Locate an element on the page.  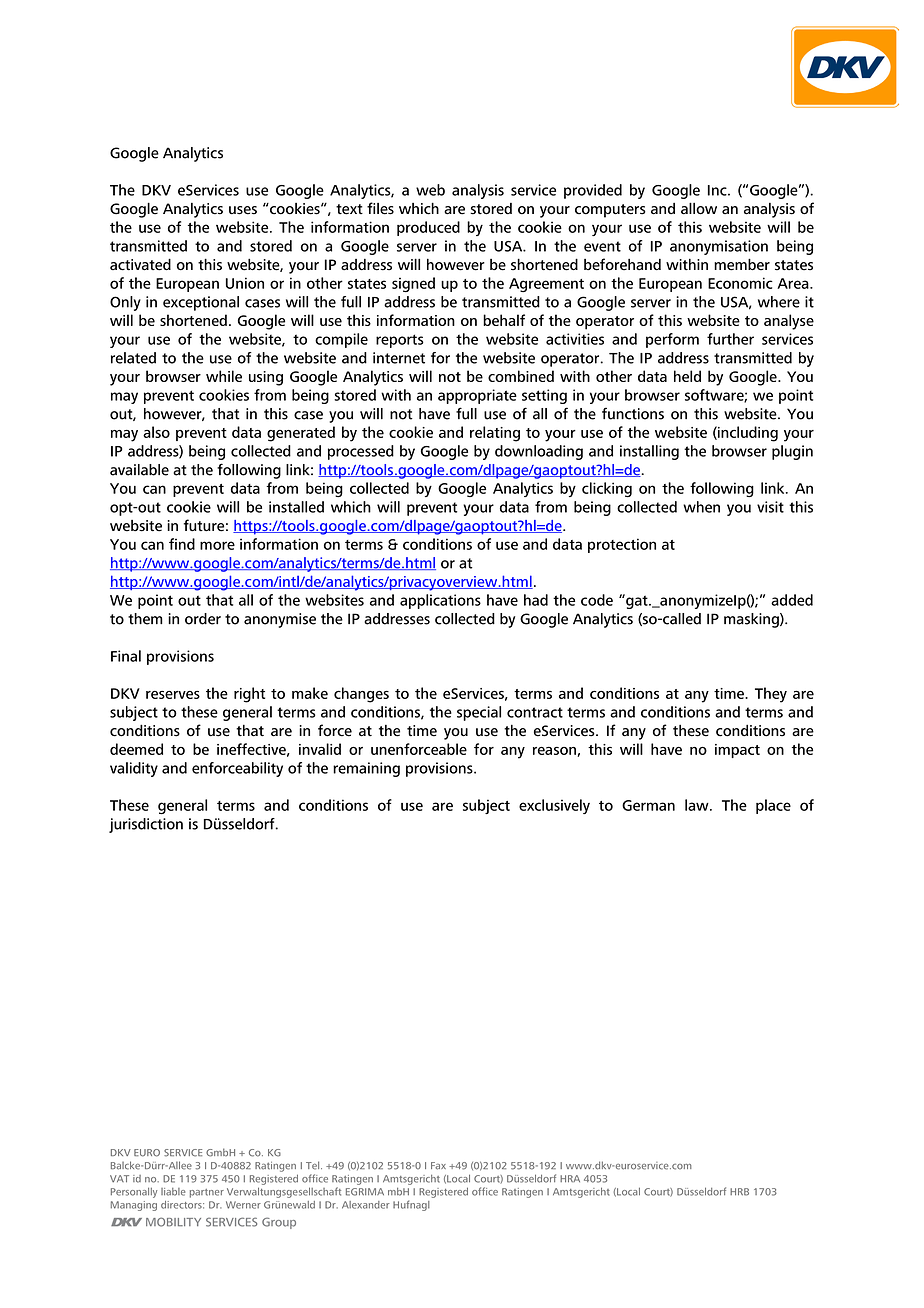
partner is located at coordinates (207, 1193).
